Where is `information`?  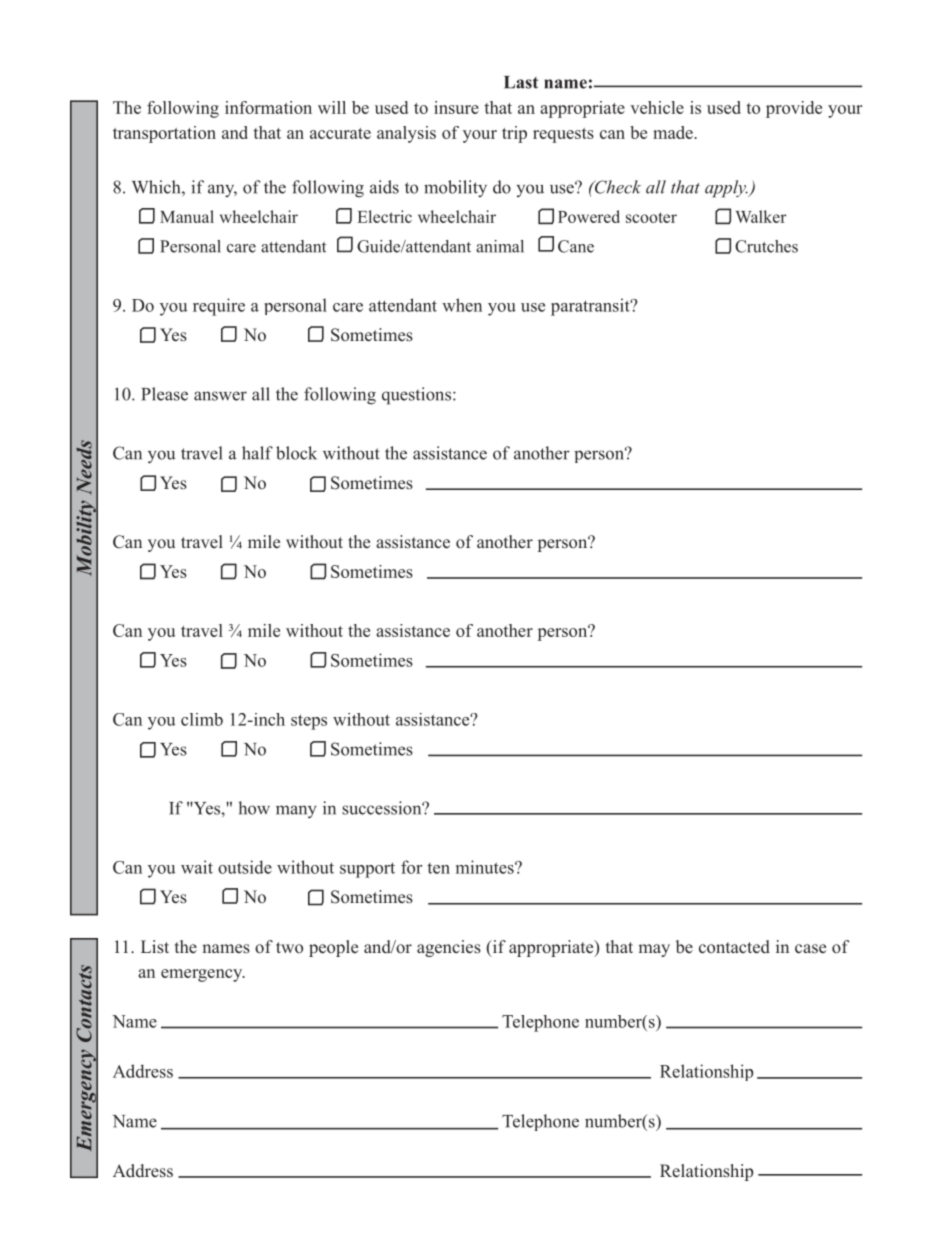 information is located at coordinates (268, 107).
